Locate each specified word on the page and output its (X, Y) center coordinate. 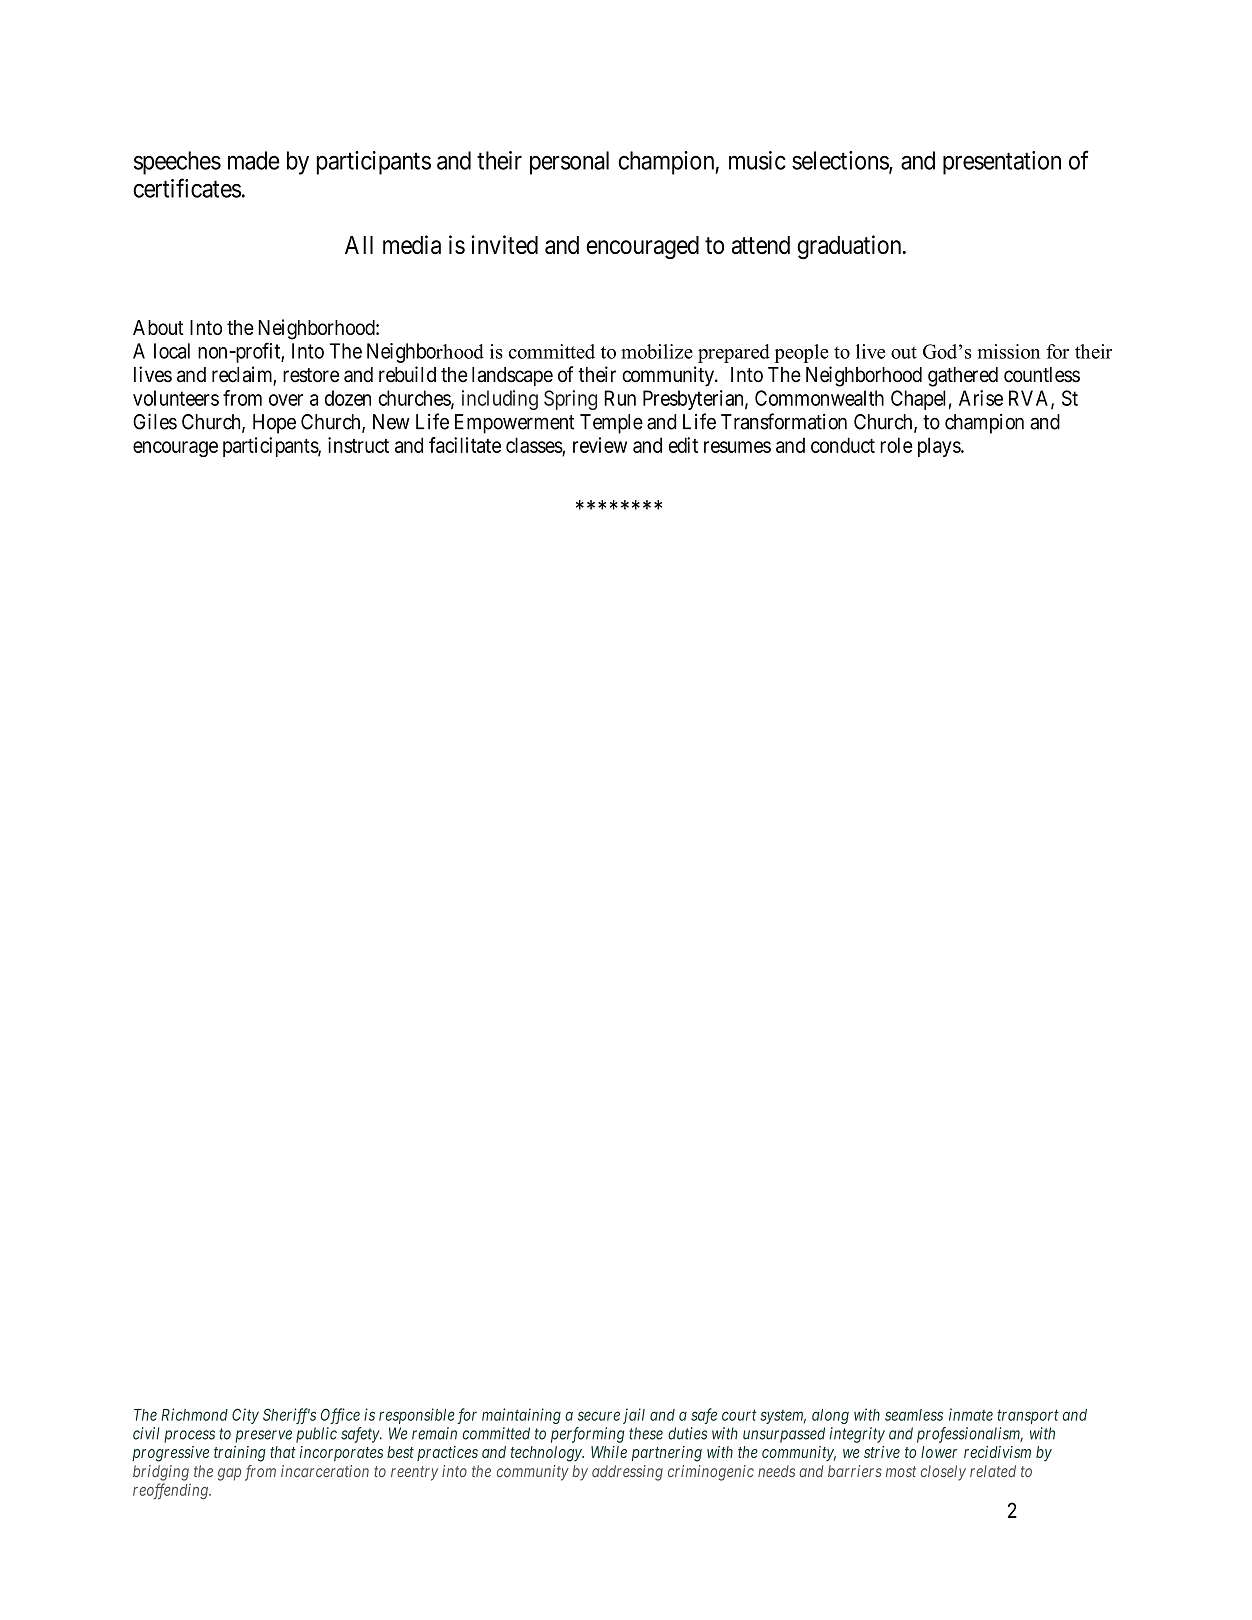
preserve (263, 1436)
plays (940, 447)
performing (587, 1435)
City (245, 1416)
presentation (1002, 163)
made (254, 160)
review (600, 445)
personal (569, 163)
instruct (358, 445)
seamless (914, 1415)
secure (599, 1416)
